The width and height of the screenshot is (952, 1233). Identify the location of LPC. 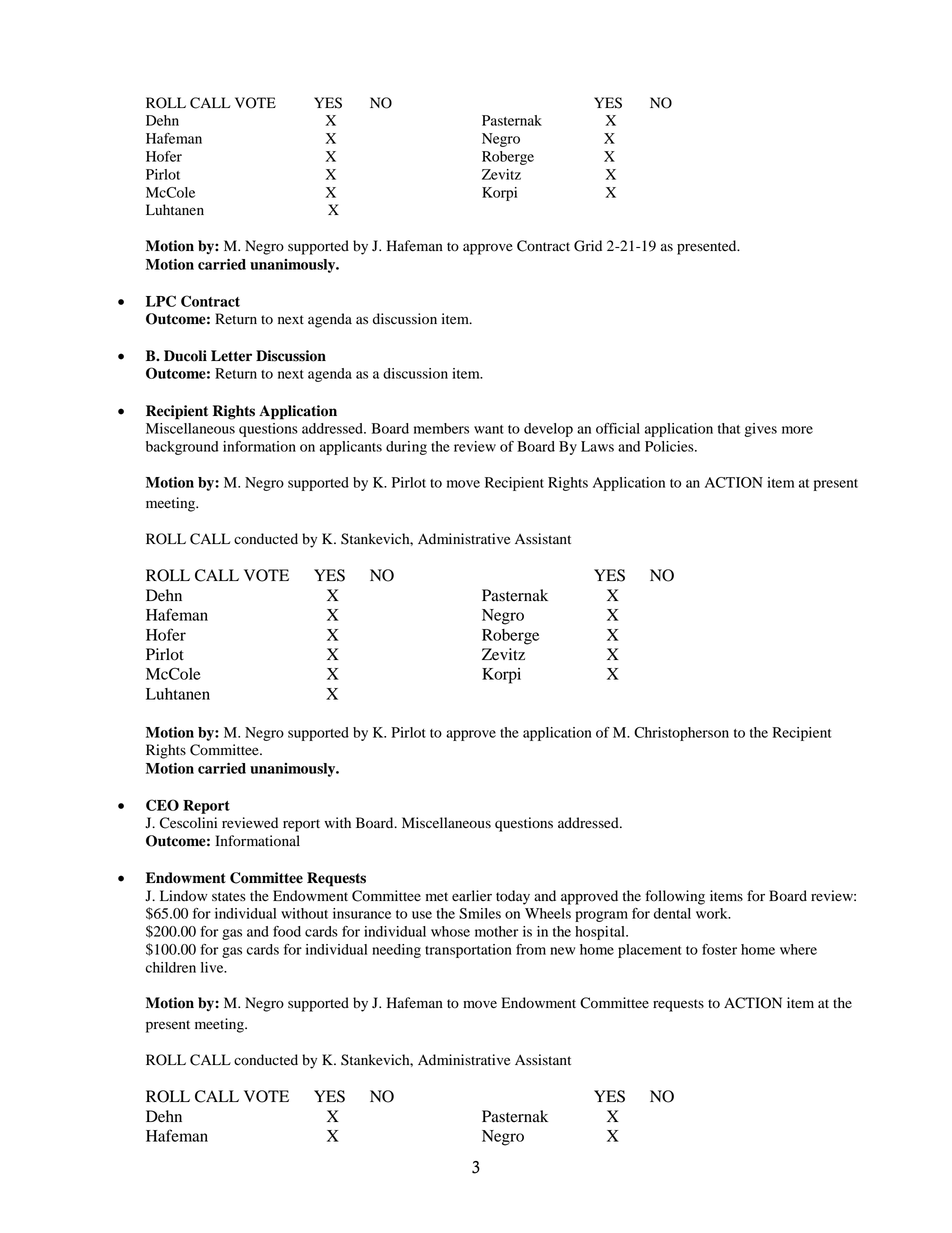
(161, 301).
